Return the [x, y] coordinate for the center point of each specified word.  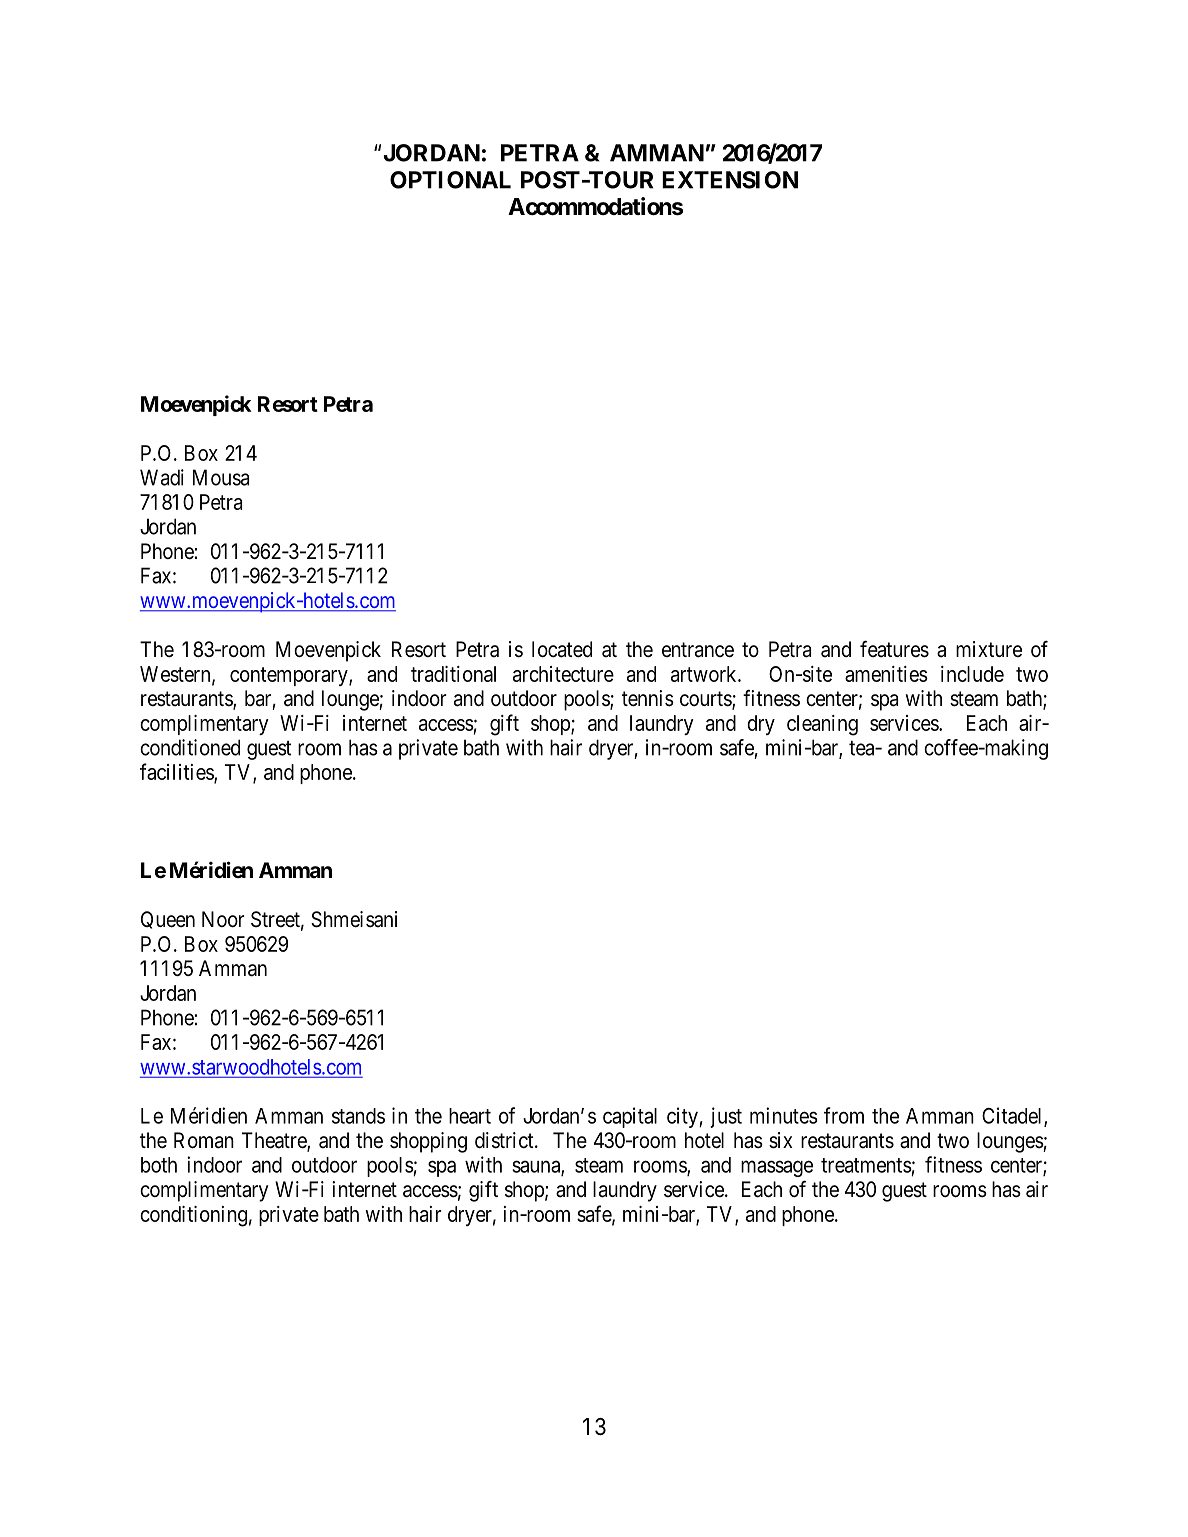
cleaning [822, 725]
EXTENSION [730, 180]
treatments [866, 1165]
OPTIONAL [450, 180]
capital [630, 1117]
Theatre [275, 1141]
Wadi [162, 477]
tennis [648, 698]
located [562, 649]
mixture [989, 649]
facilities [177, 772]
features [894, 649]
